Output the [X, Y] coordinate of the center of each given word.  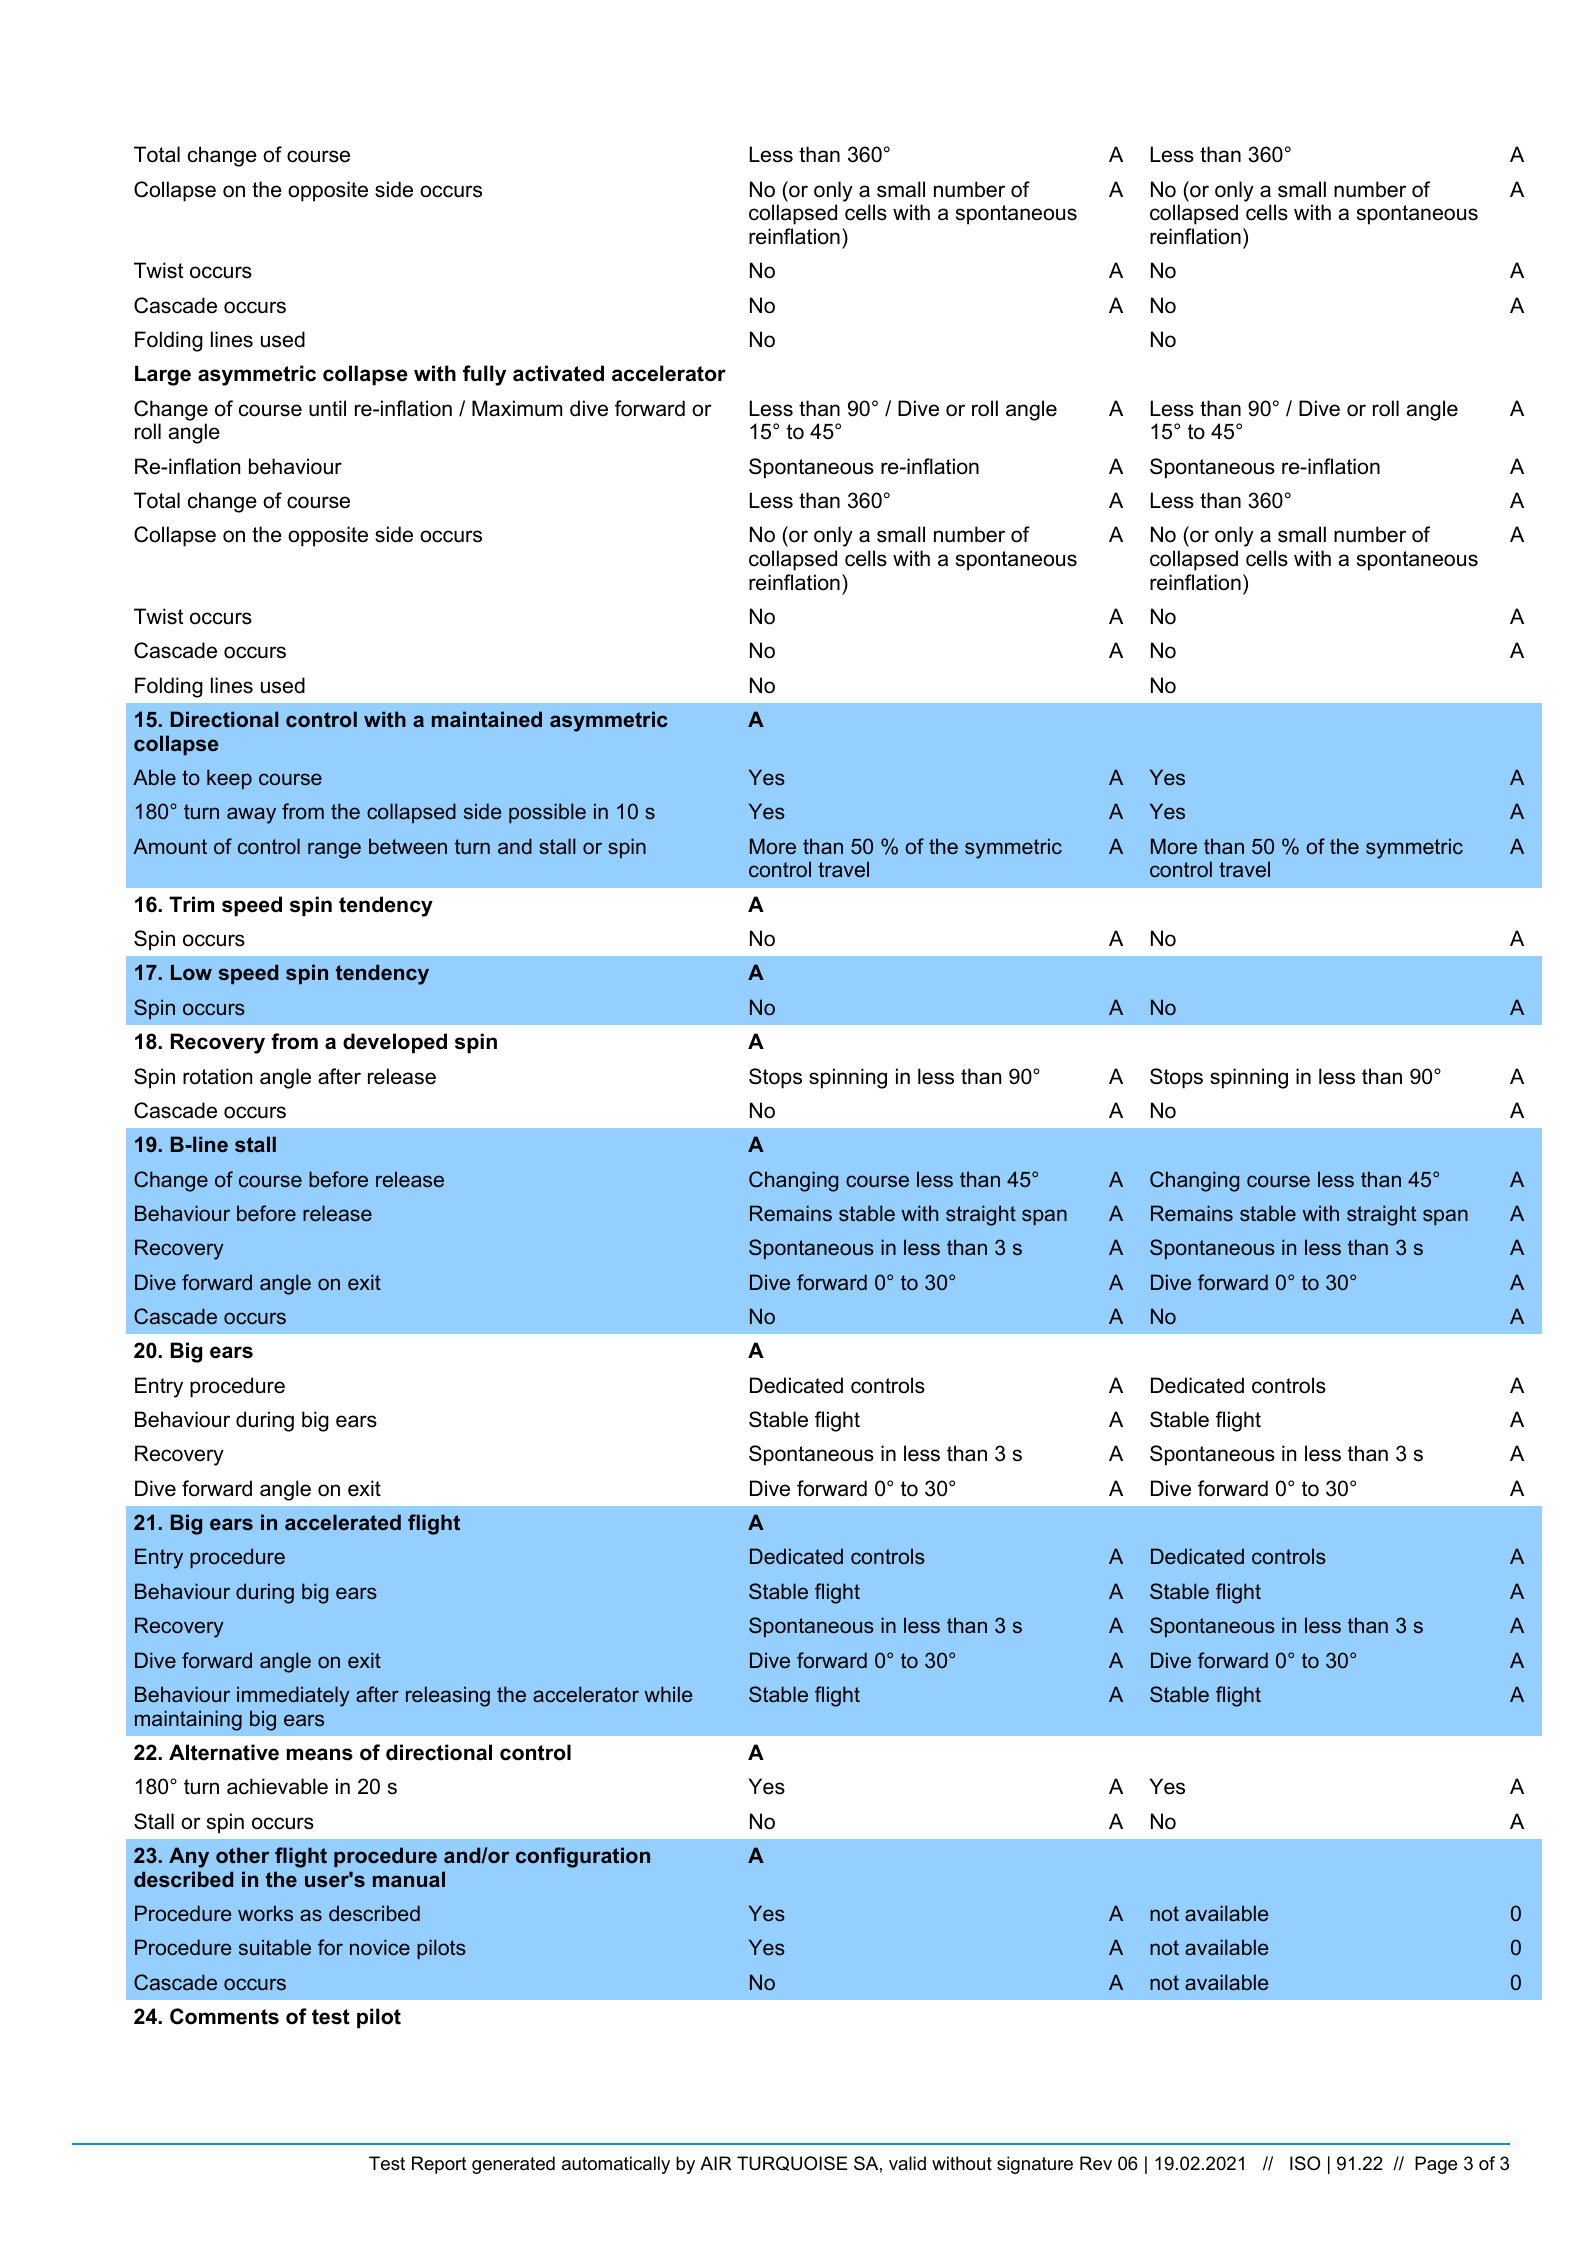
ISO [1305, 2163]
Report [439, 2165]
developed [395, 1043]
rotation [217, 1076]
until [327, 408]
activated [558, 373]
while [668, 1694]
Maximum [517, 408]
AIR [716, 2163]
